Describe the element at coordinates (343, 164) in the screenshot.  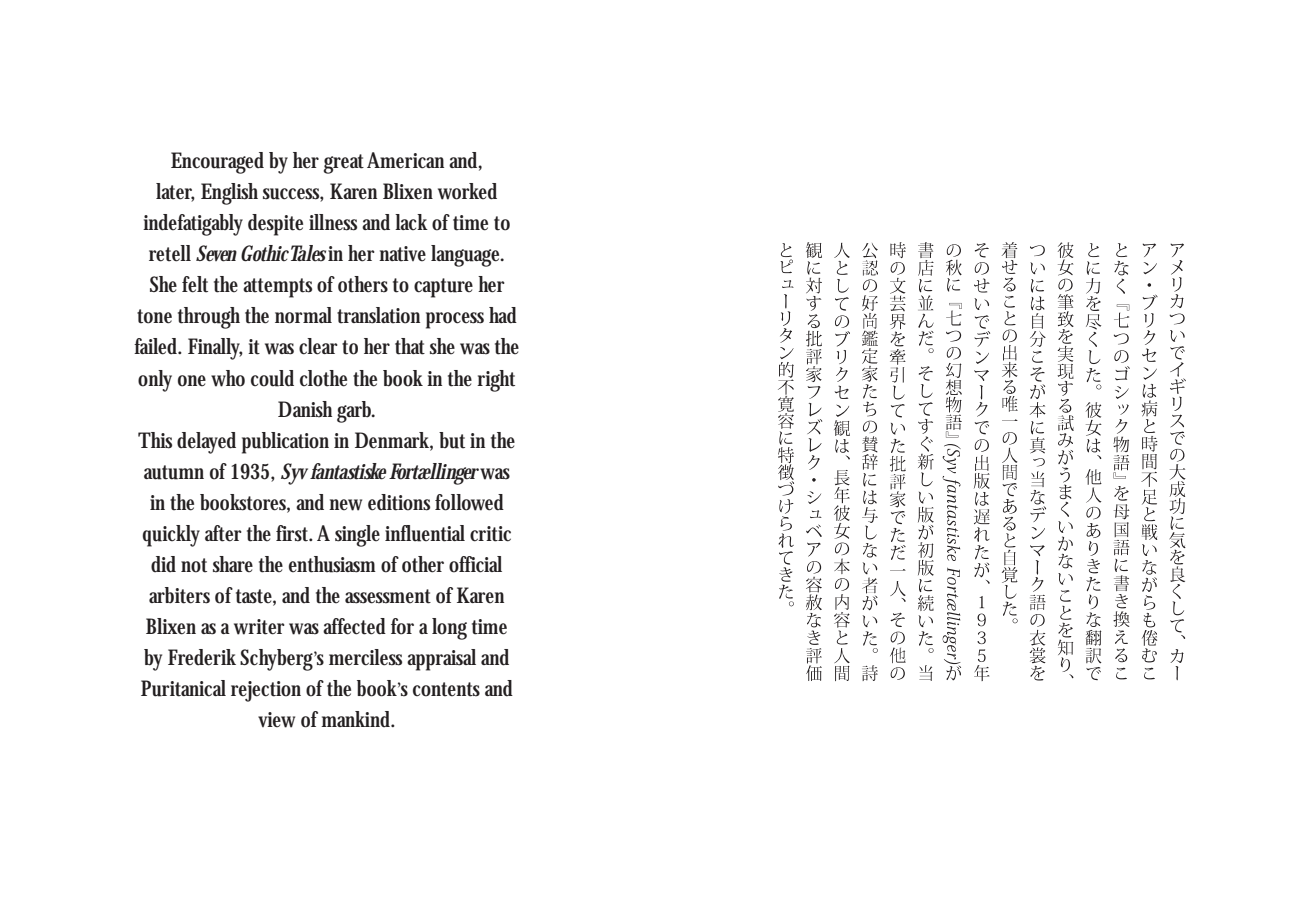
I see `great` at that location.
